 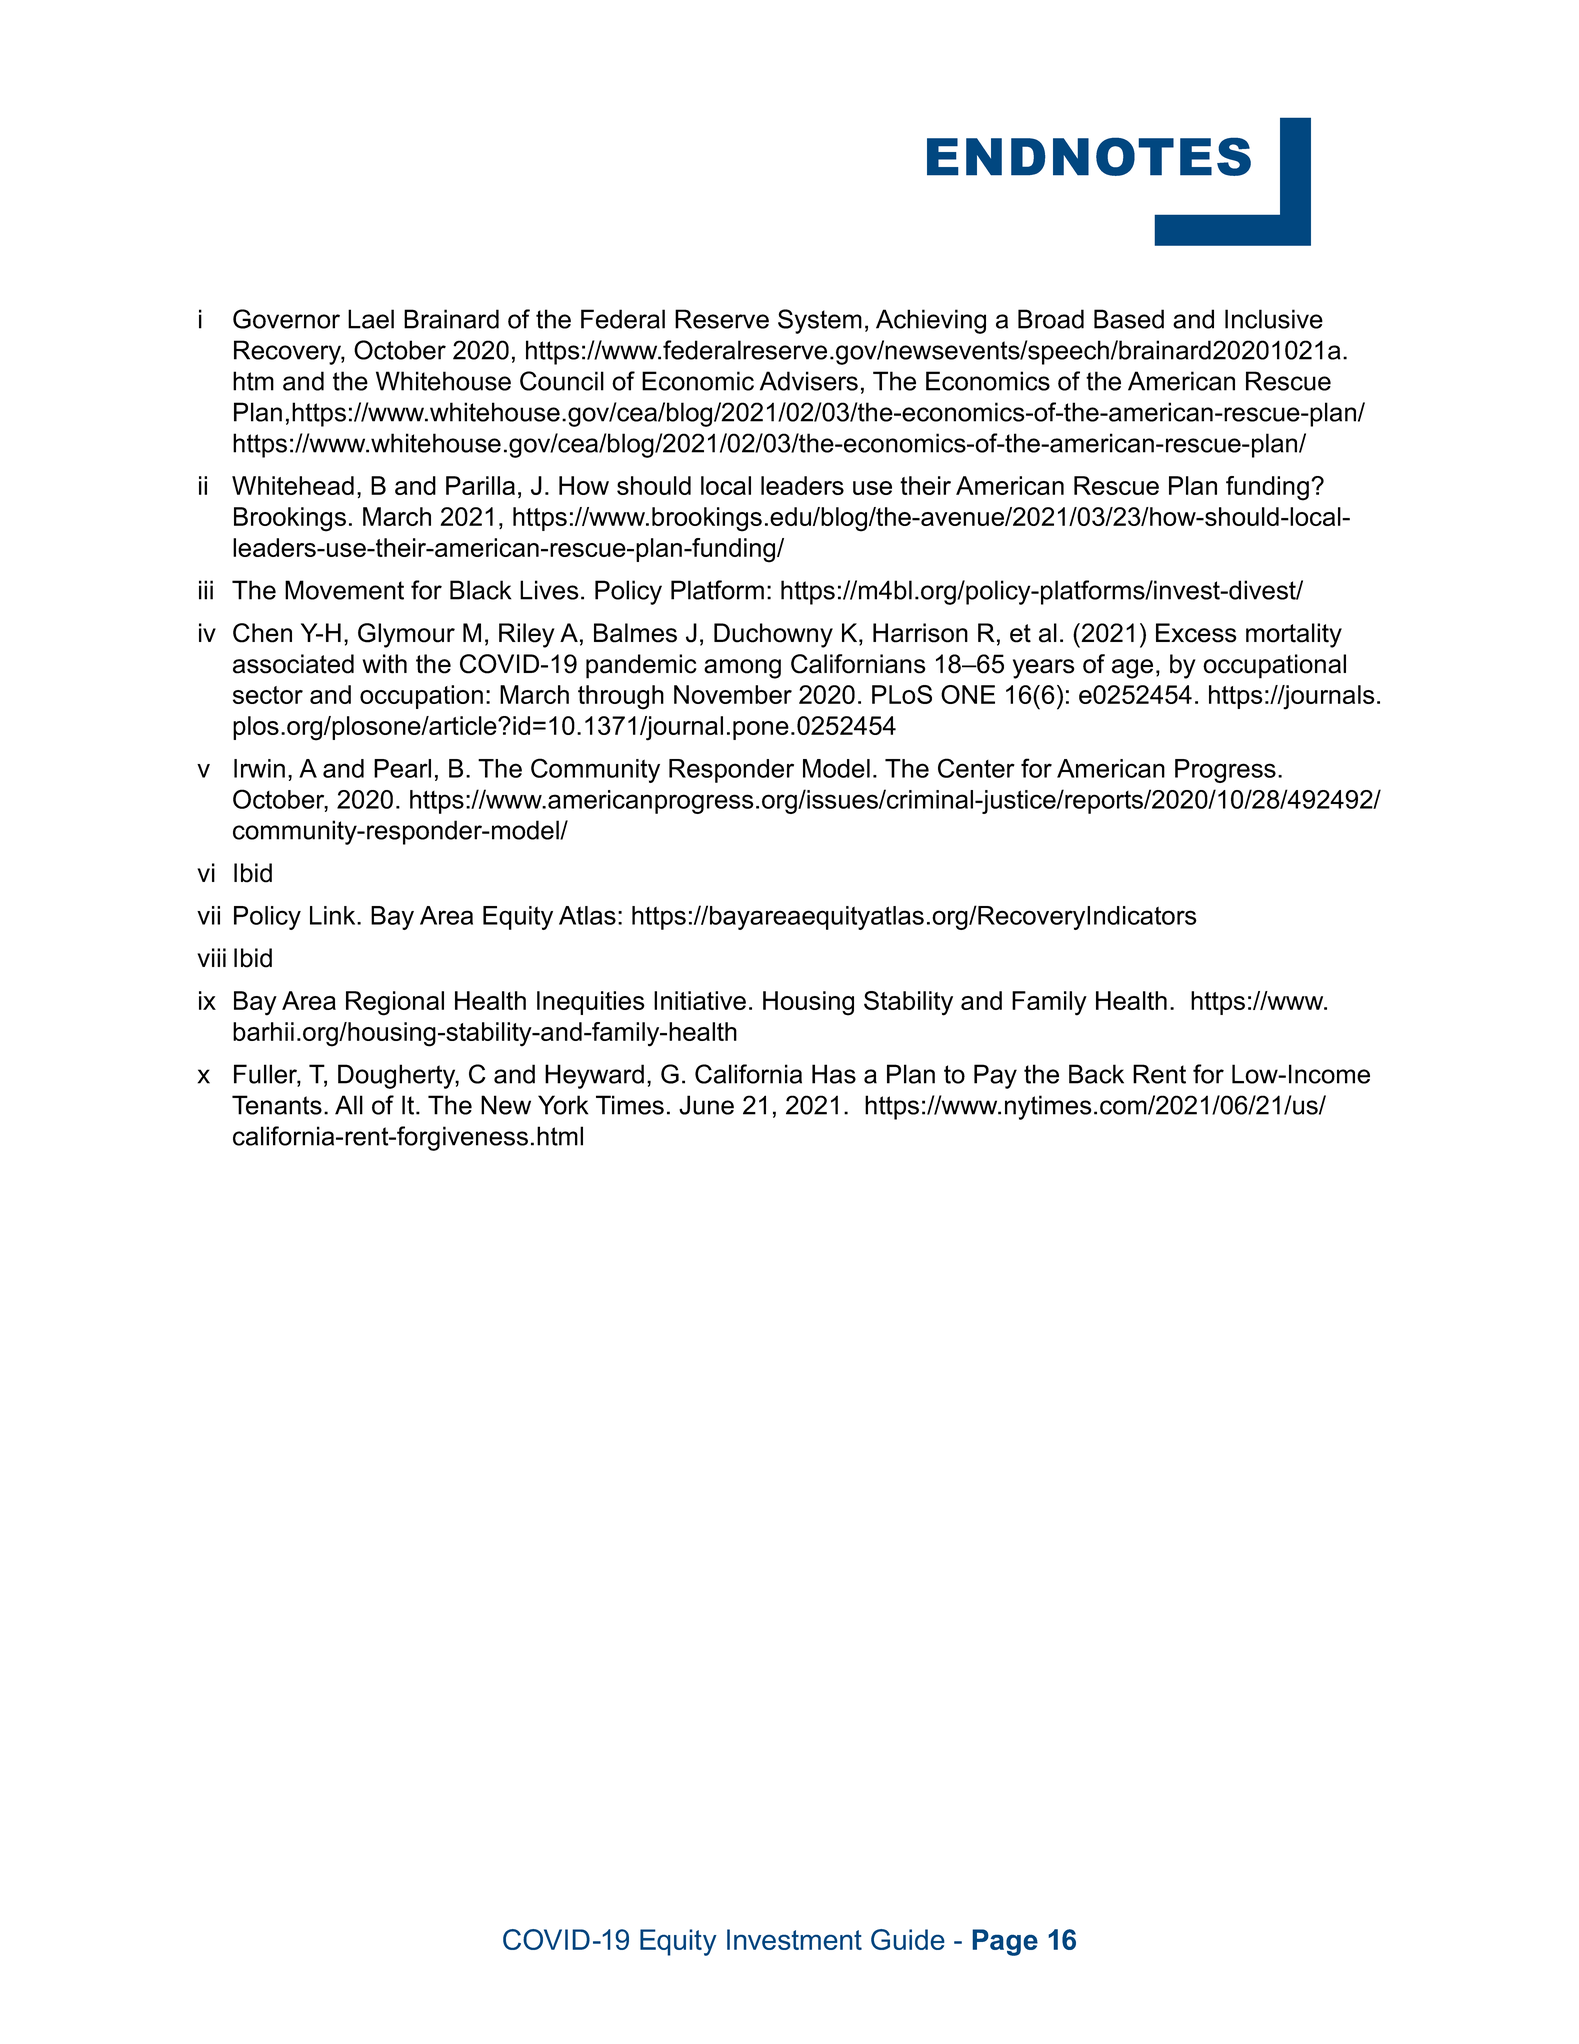 I want to click on Governor, so click(x=286, y=319).
